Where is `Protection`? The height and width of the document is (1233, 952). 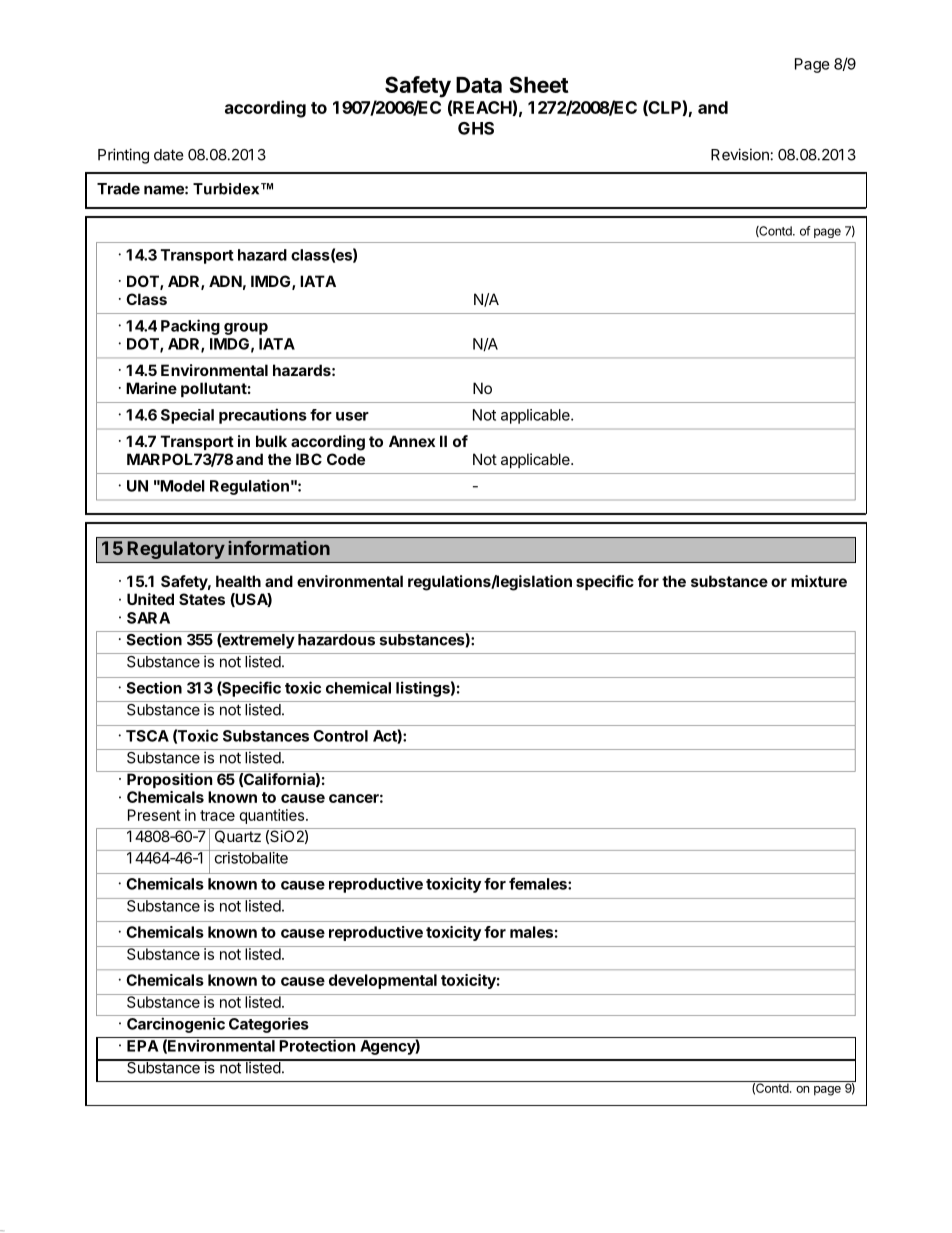
Protection is located at coordinates (317, 1045).
